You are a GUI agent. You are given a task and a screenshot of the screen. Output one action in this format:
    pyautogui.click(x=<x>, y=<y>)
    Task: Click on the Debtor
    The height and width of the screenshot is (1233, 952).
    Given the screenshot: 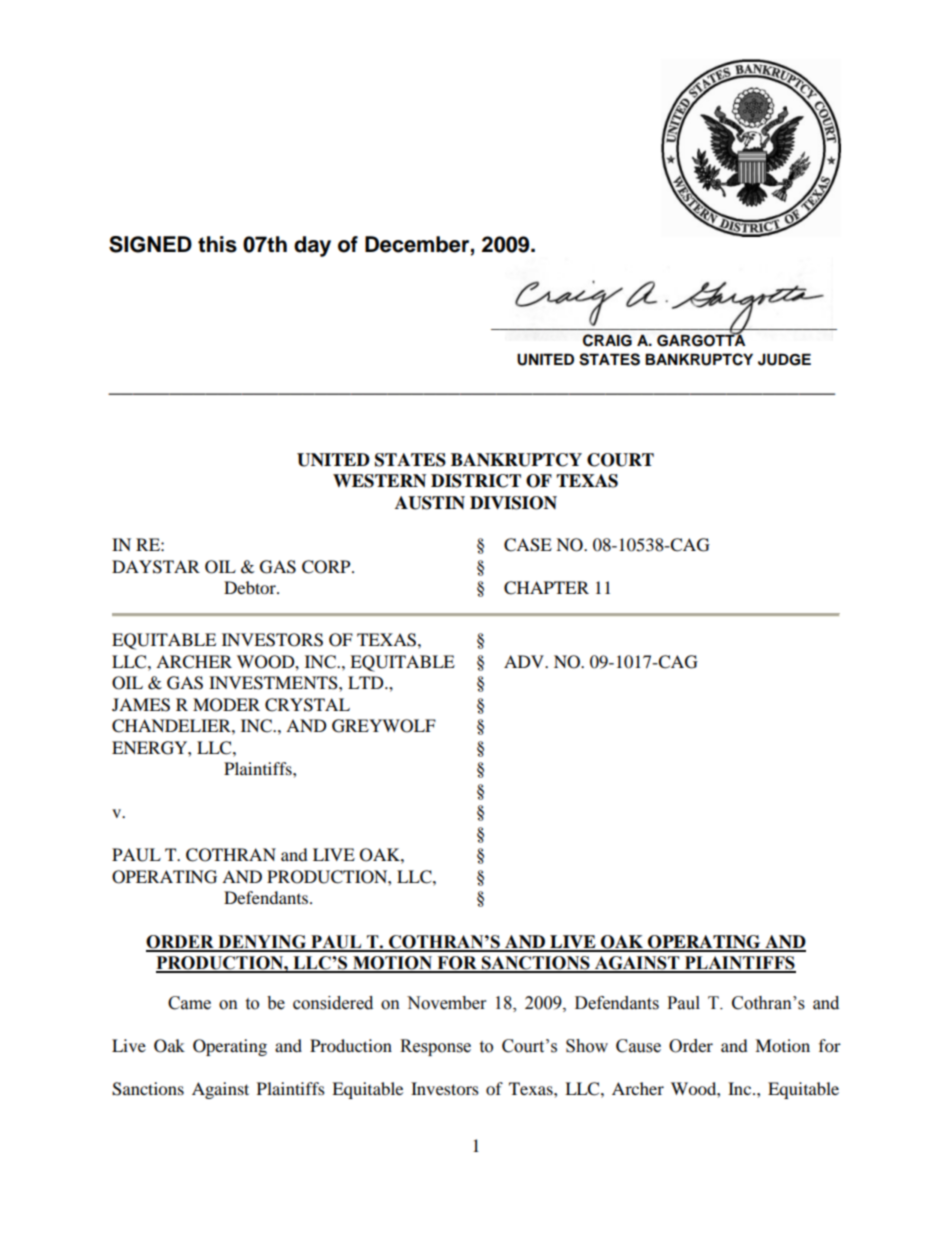 What is the action you would take?
    pyautogui.click(x=251, y=587)
